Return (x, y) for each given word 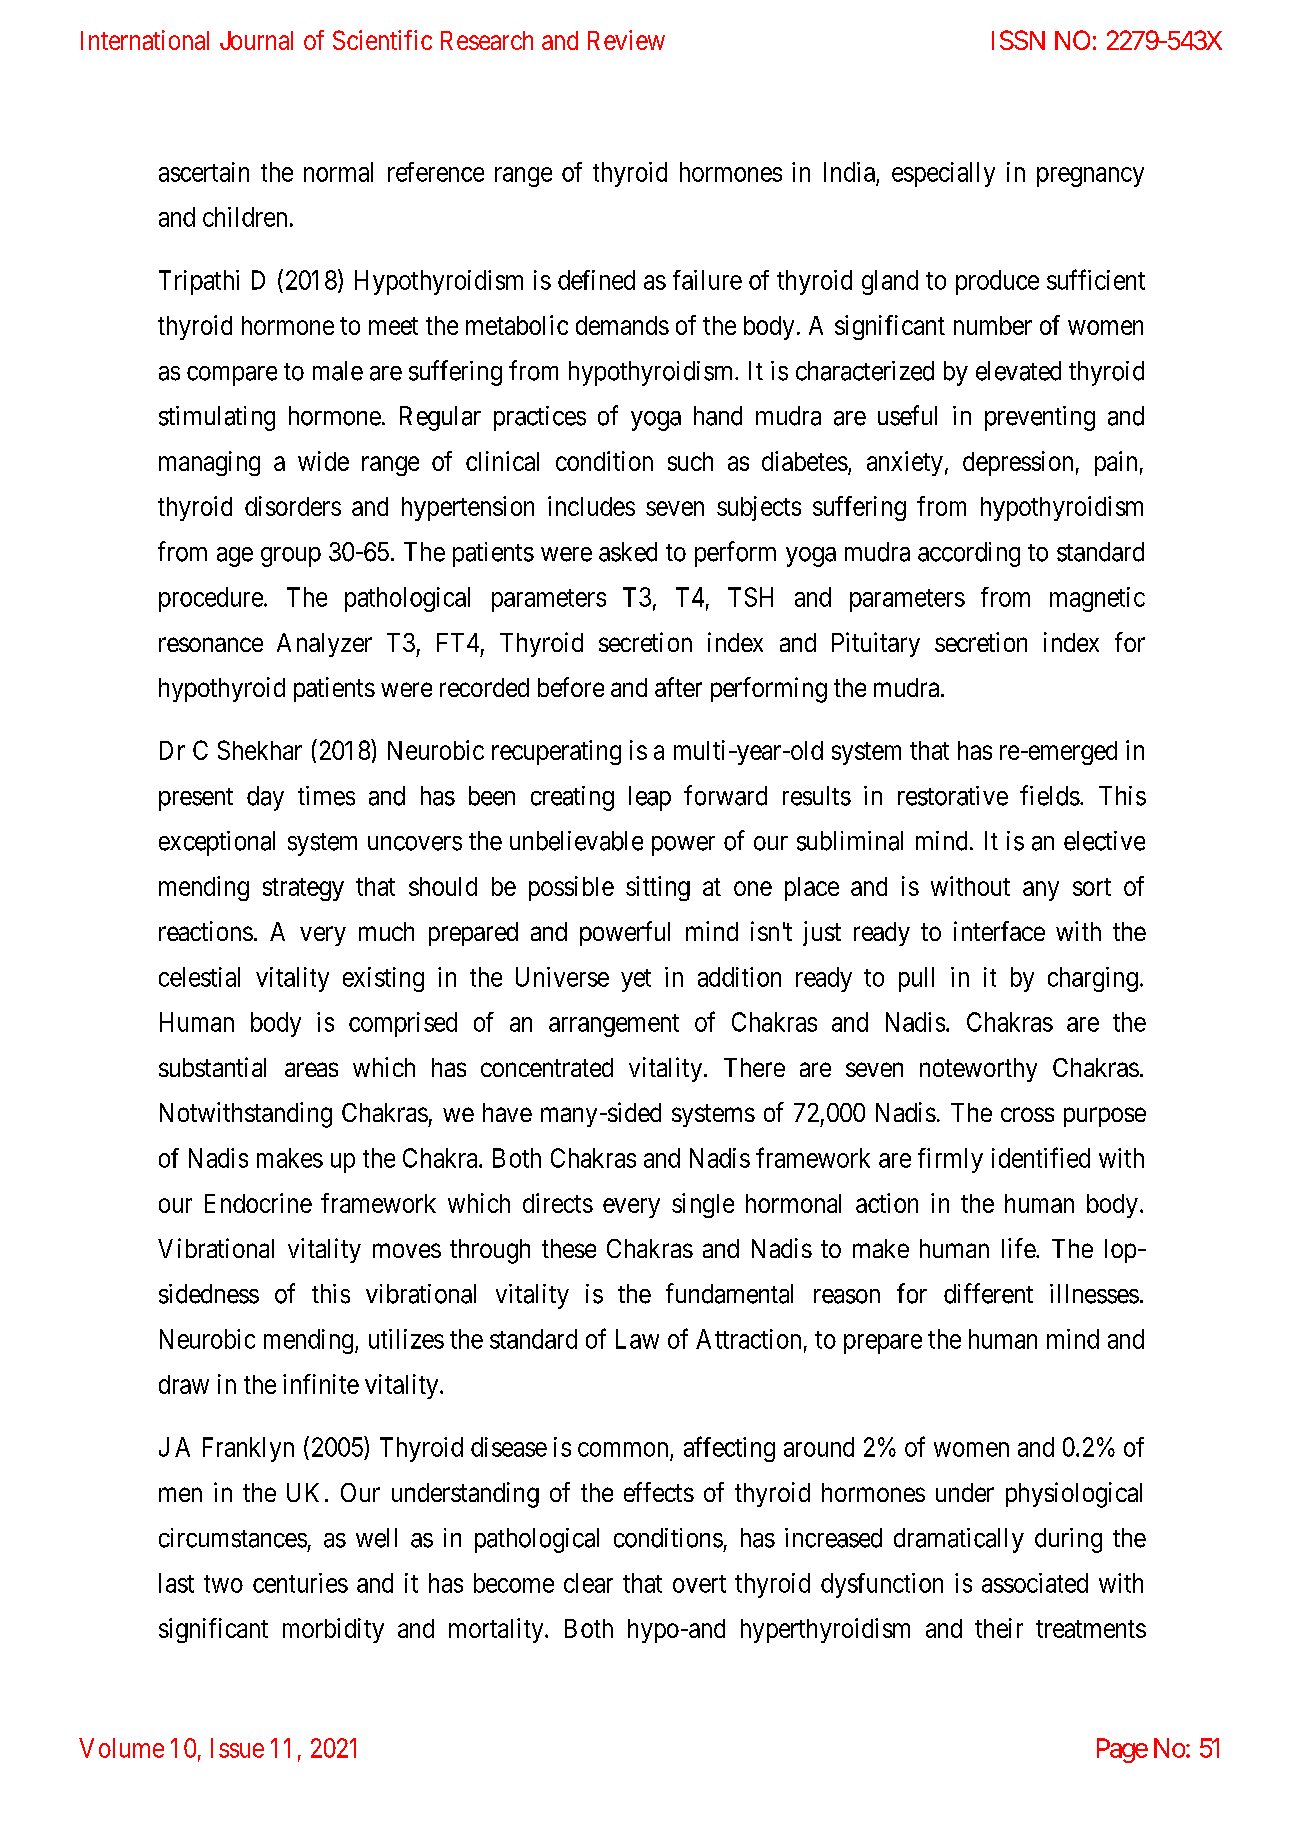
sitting (658, 888)
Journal (256, 40)
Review (626, 40)
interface (999, 931)
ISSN (1018, 40)
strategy (303, 889)
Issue (237, 1748)
